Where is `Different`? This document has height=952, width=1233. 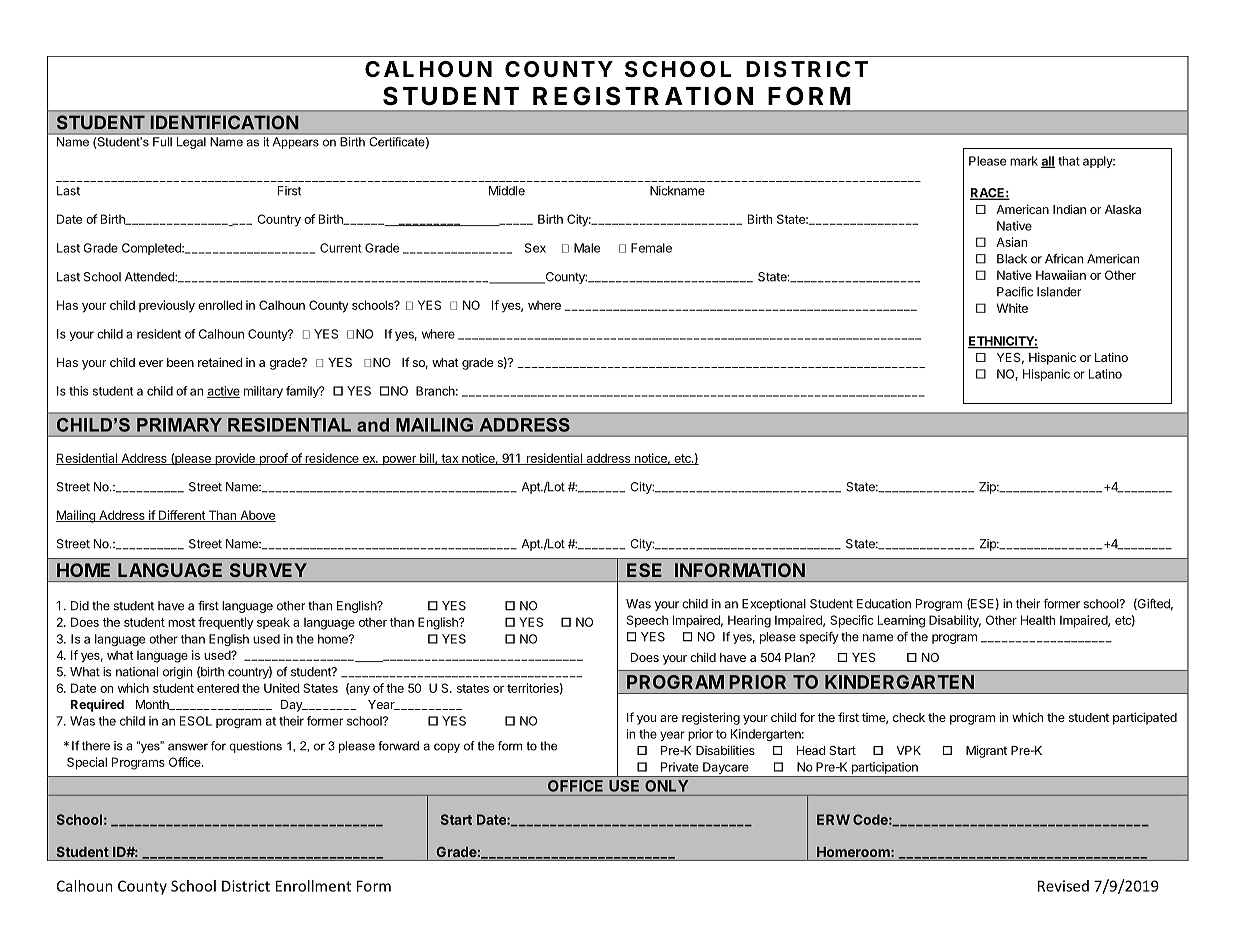
Different is located at coordinates (182, 516).
